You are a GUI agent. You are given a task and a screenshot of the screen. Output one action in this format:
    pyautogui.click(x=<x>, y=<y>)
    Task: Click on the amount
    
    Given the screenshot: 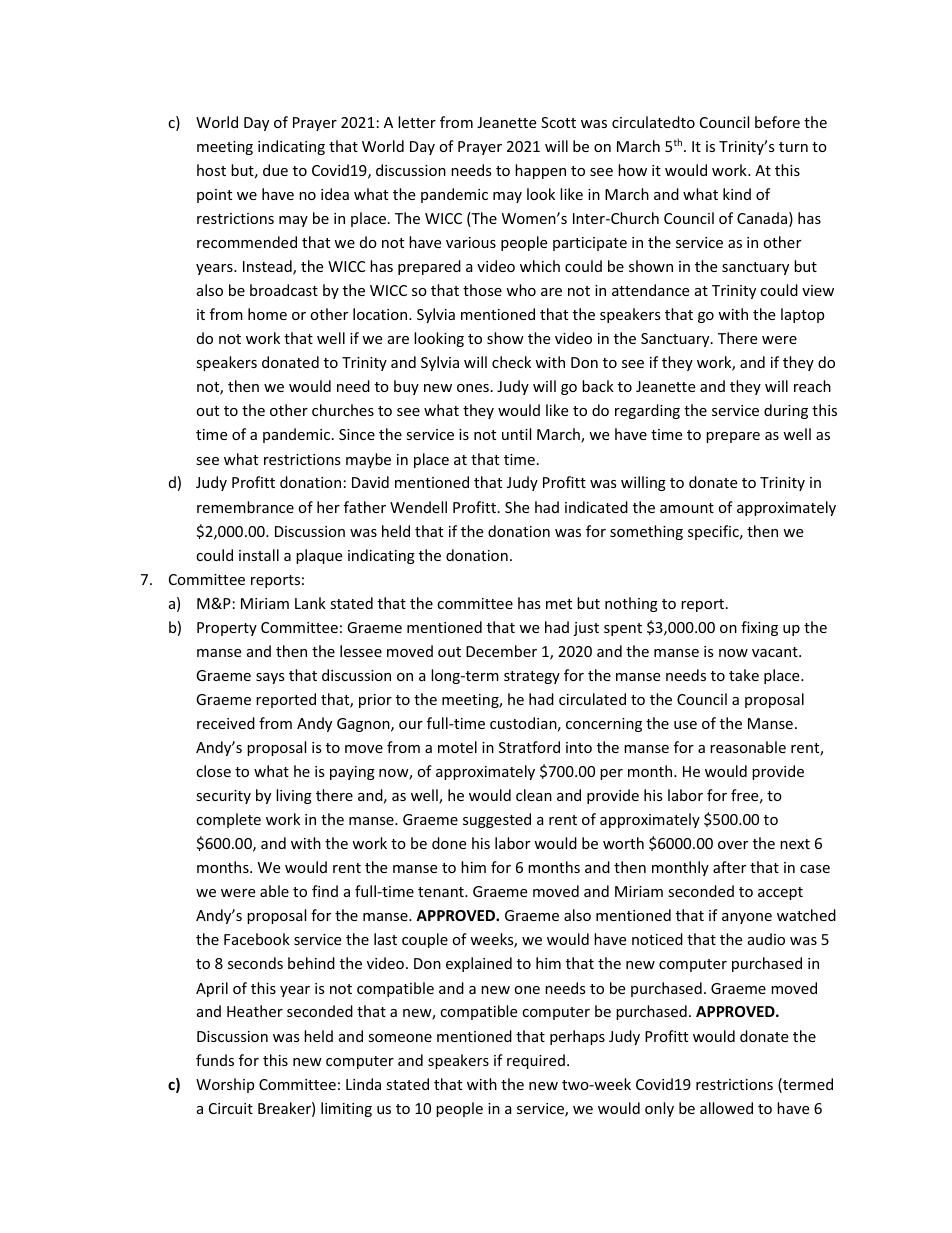 What is the action you would take?
    pyautogui.click(x=687, y=508)
